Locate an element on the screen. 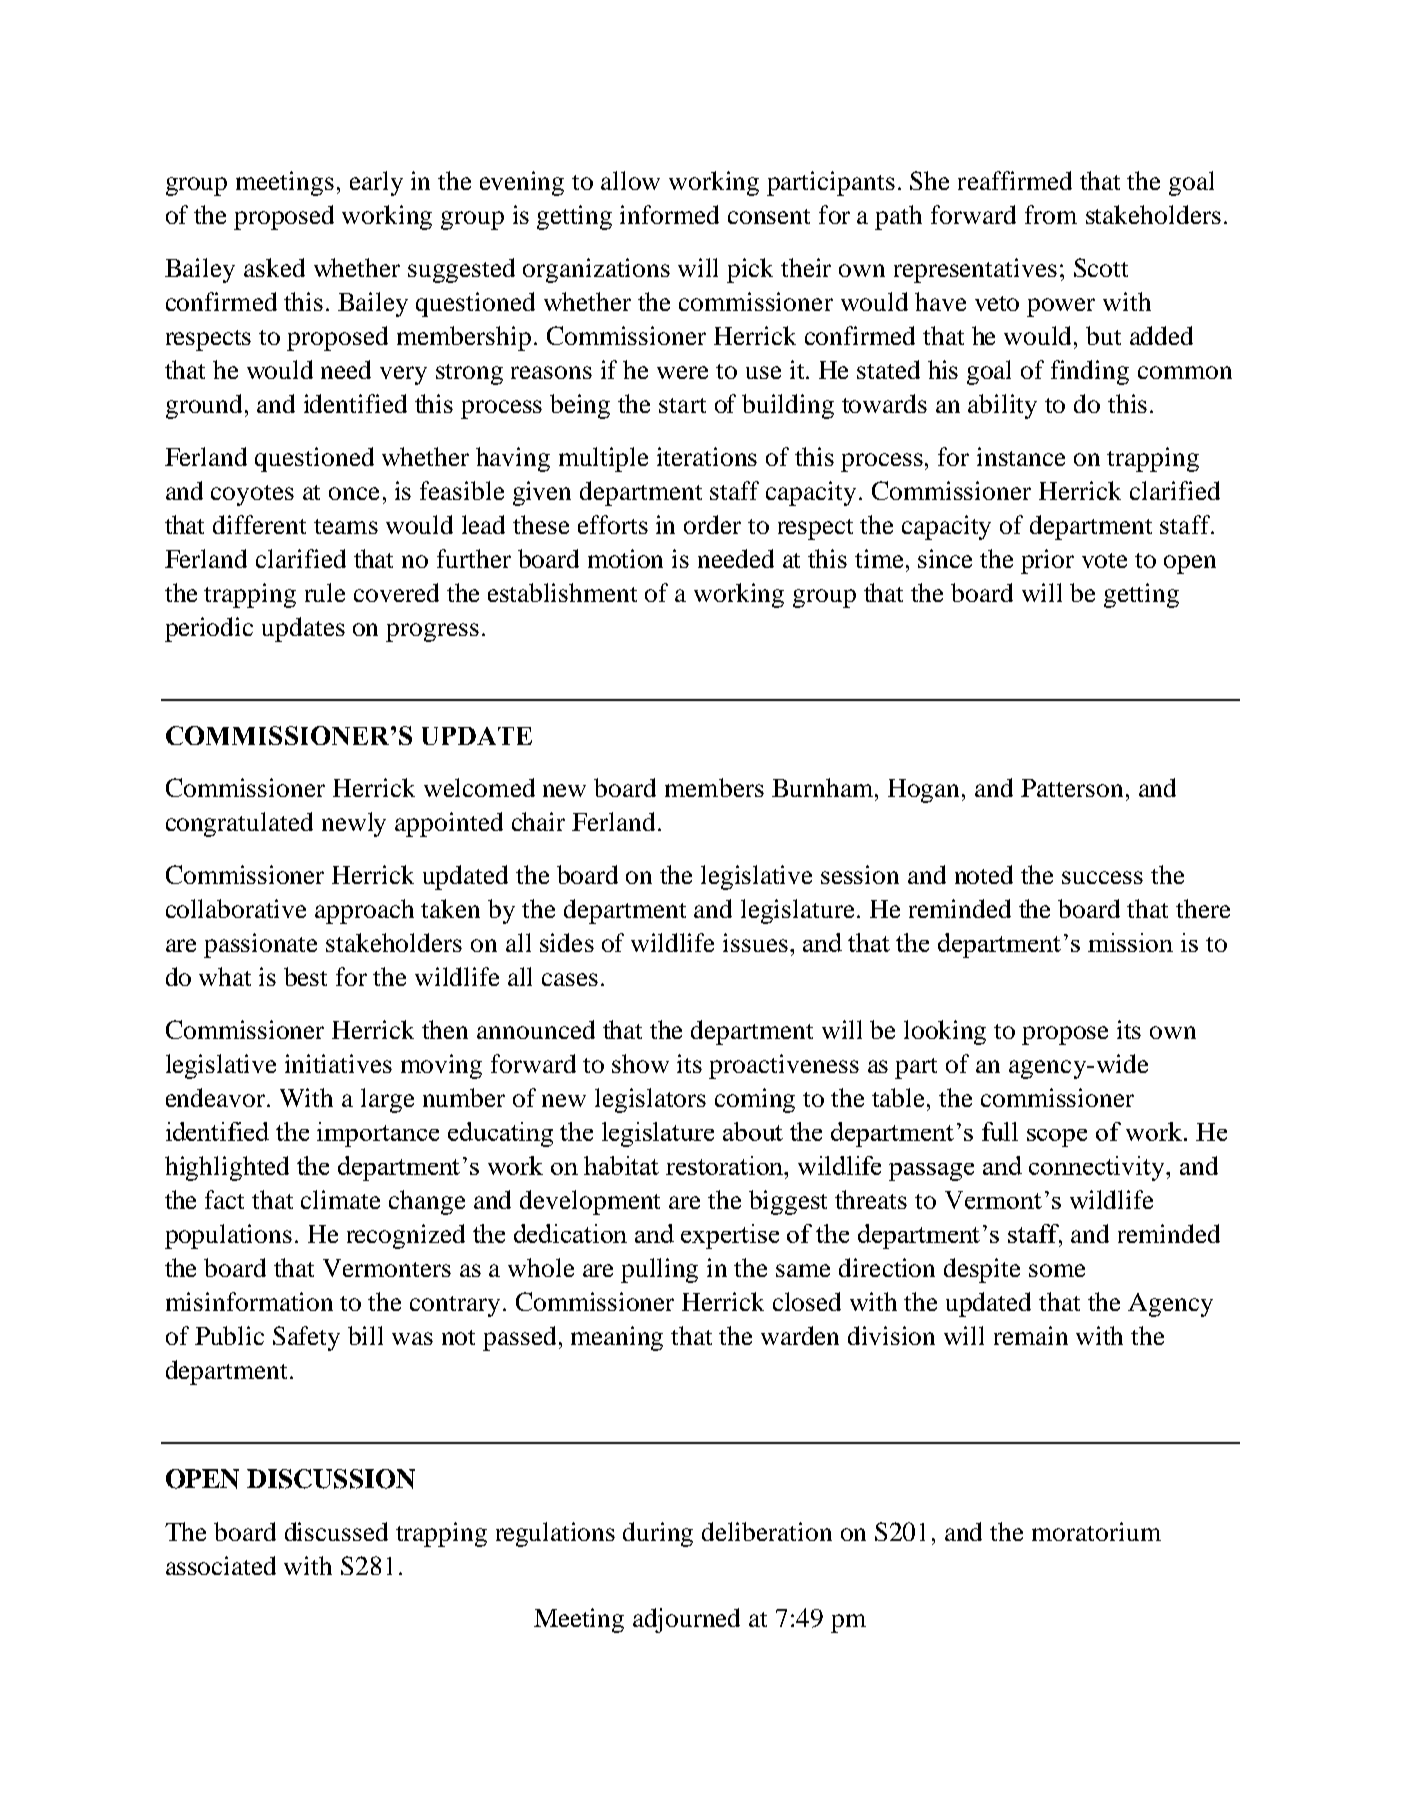 This screenshot has width=1401, height=1813. approach is located at coordinates (364, 911).
